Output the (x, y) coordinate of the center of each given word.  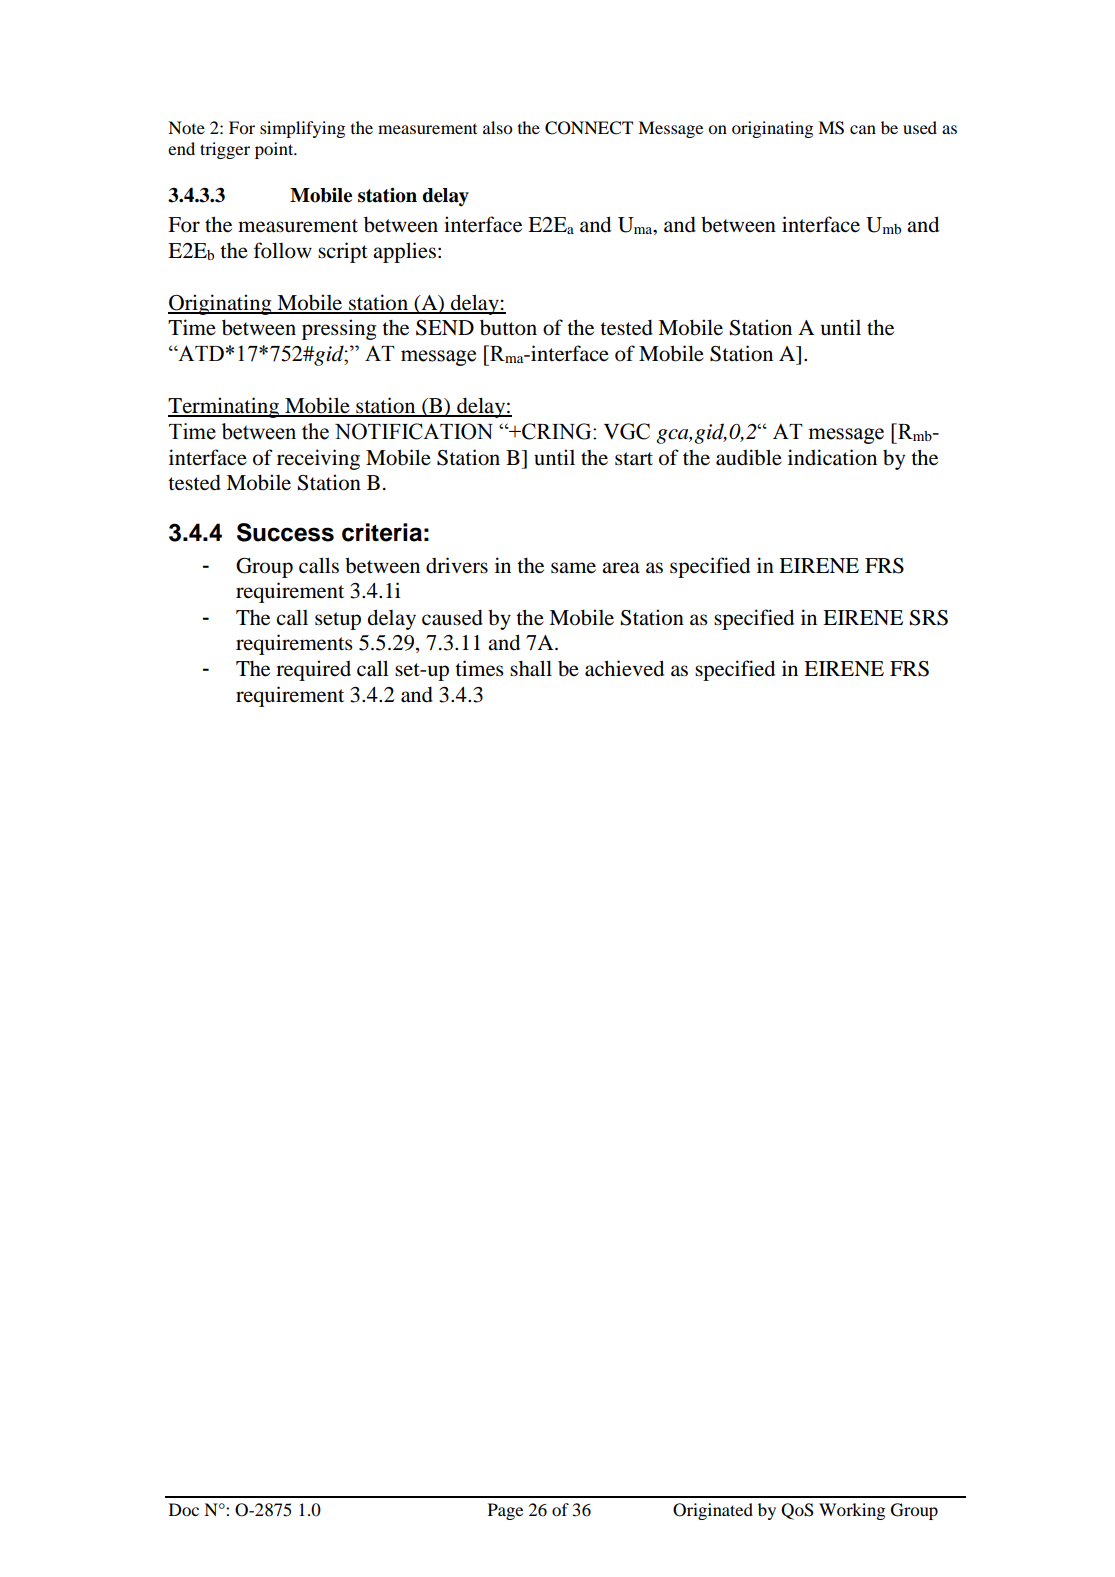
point (275, 150)
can (863, 129)
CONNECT (589, 128)
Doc (184, 1509)
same (573, 568)
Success (285, 532)
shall (531, 668)
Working (852, 1511)
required (313, 670)
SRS (929, 618)
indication (832, 457)
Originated (713, 1511)
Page (505, 1511)
